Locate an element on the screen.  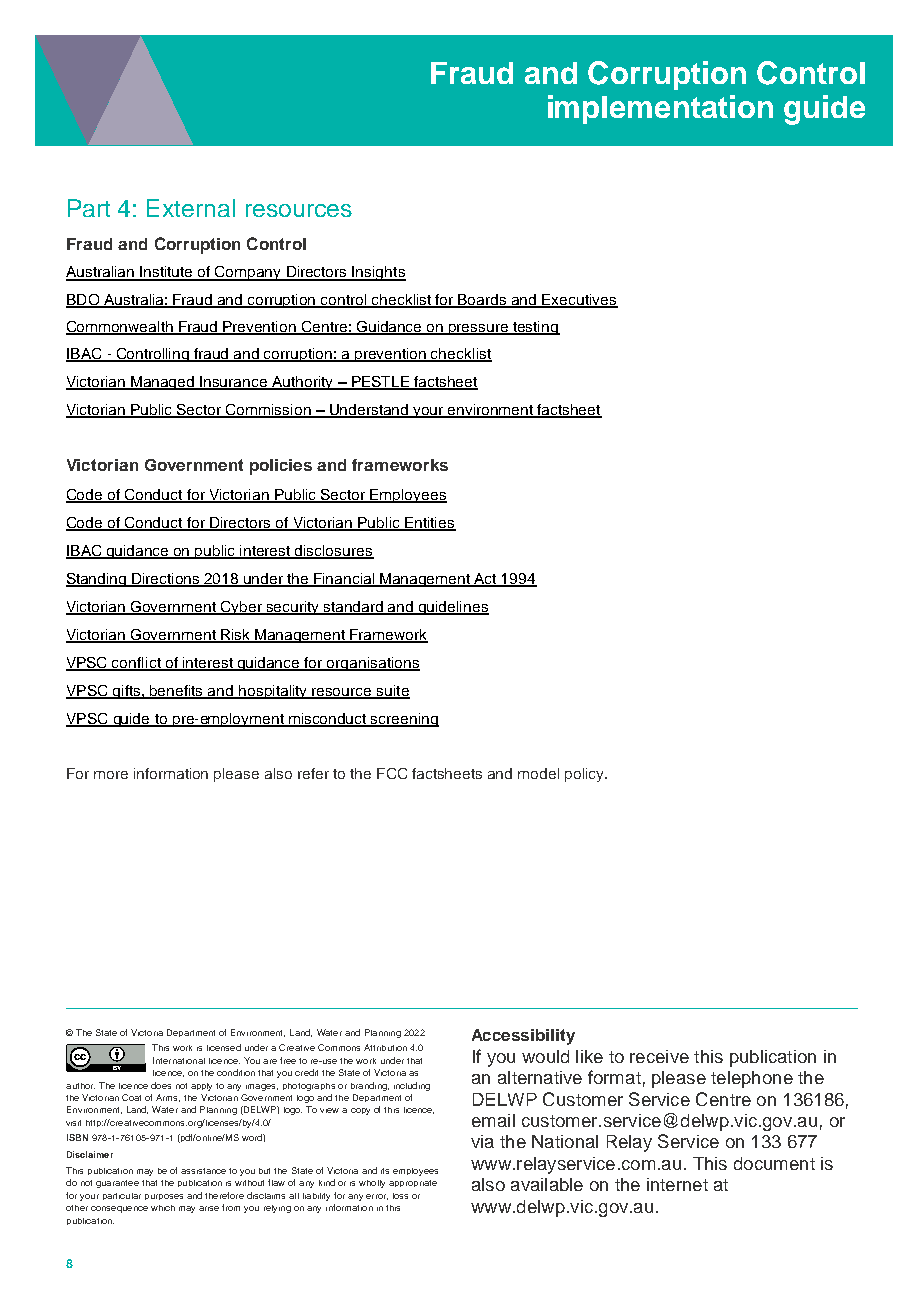
conflict is located at coordinates (137, 663).
